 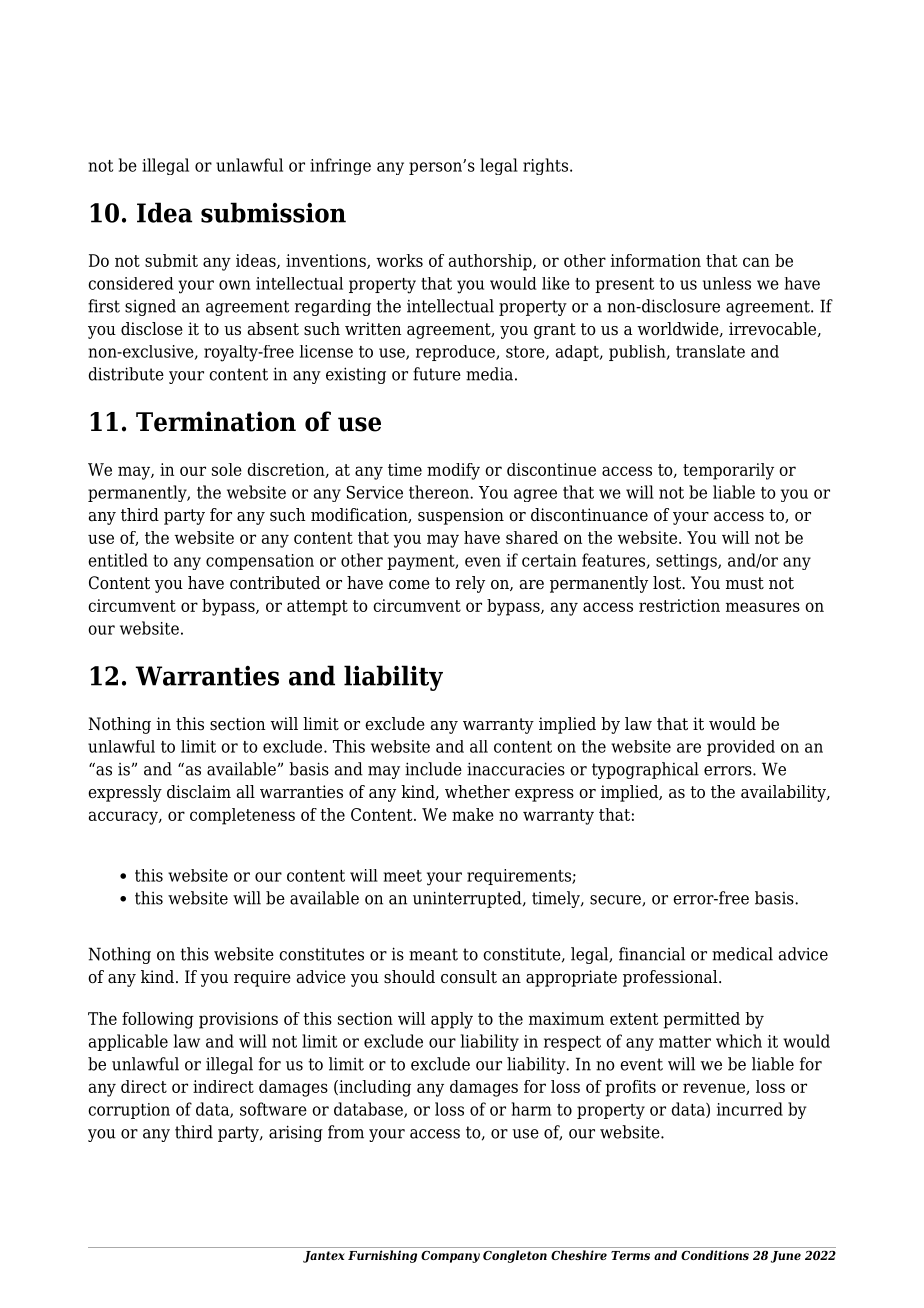 I want to click on provided, so click(x=741, y=748).
